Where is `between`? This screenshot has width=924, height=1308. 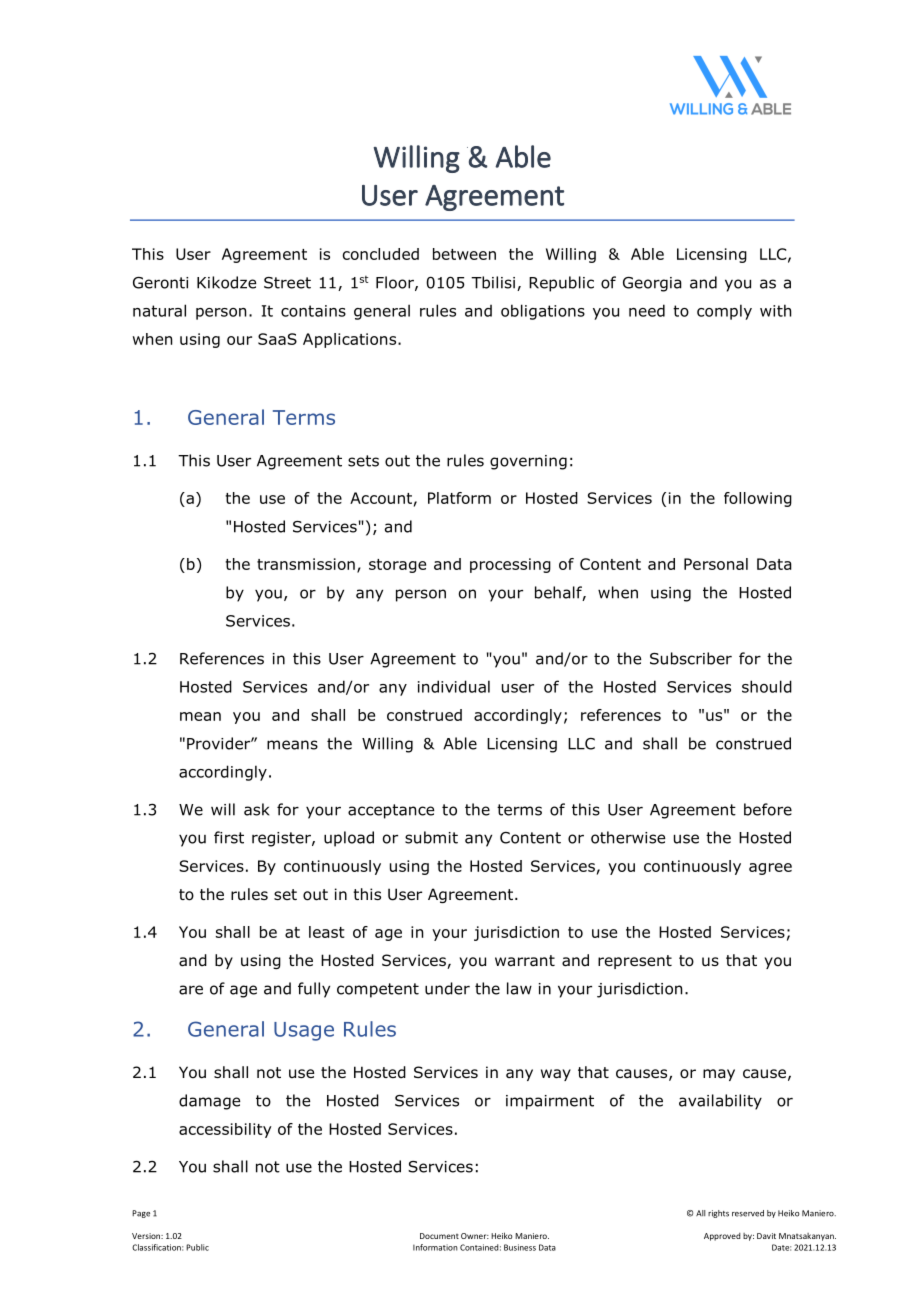
between is located at coordinates (464, 254).
